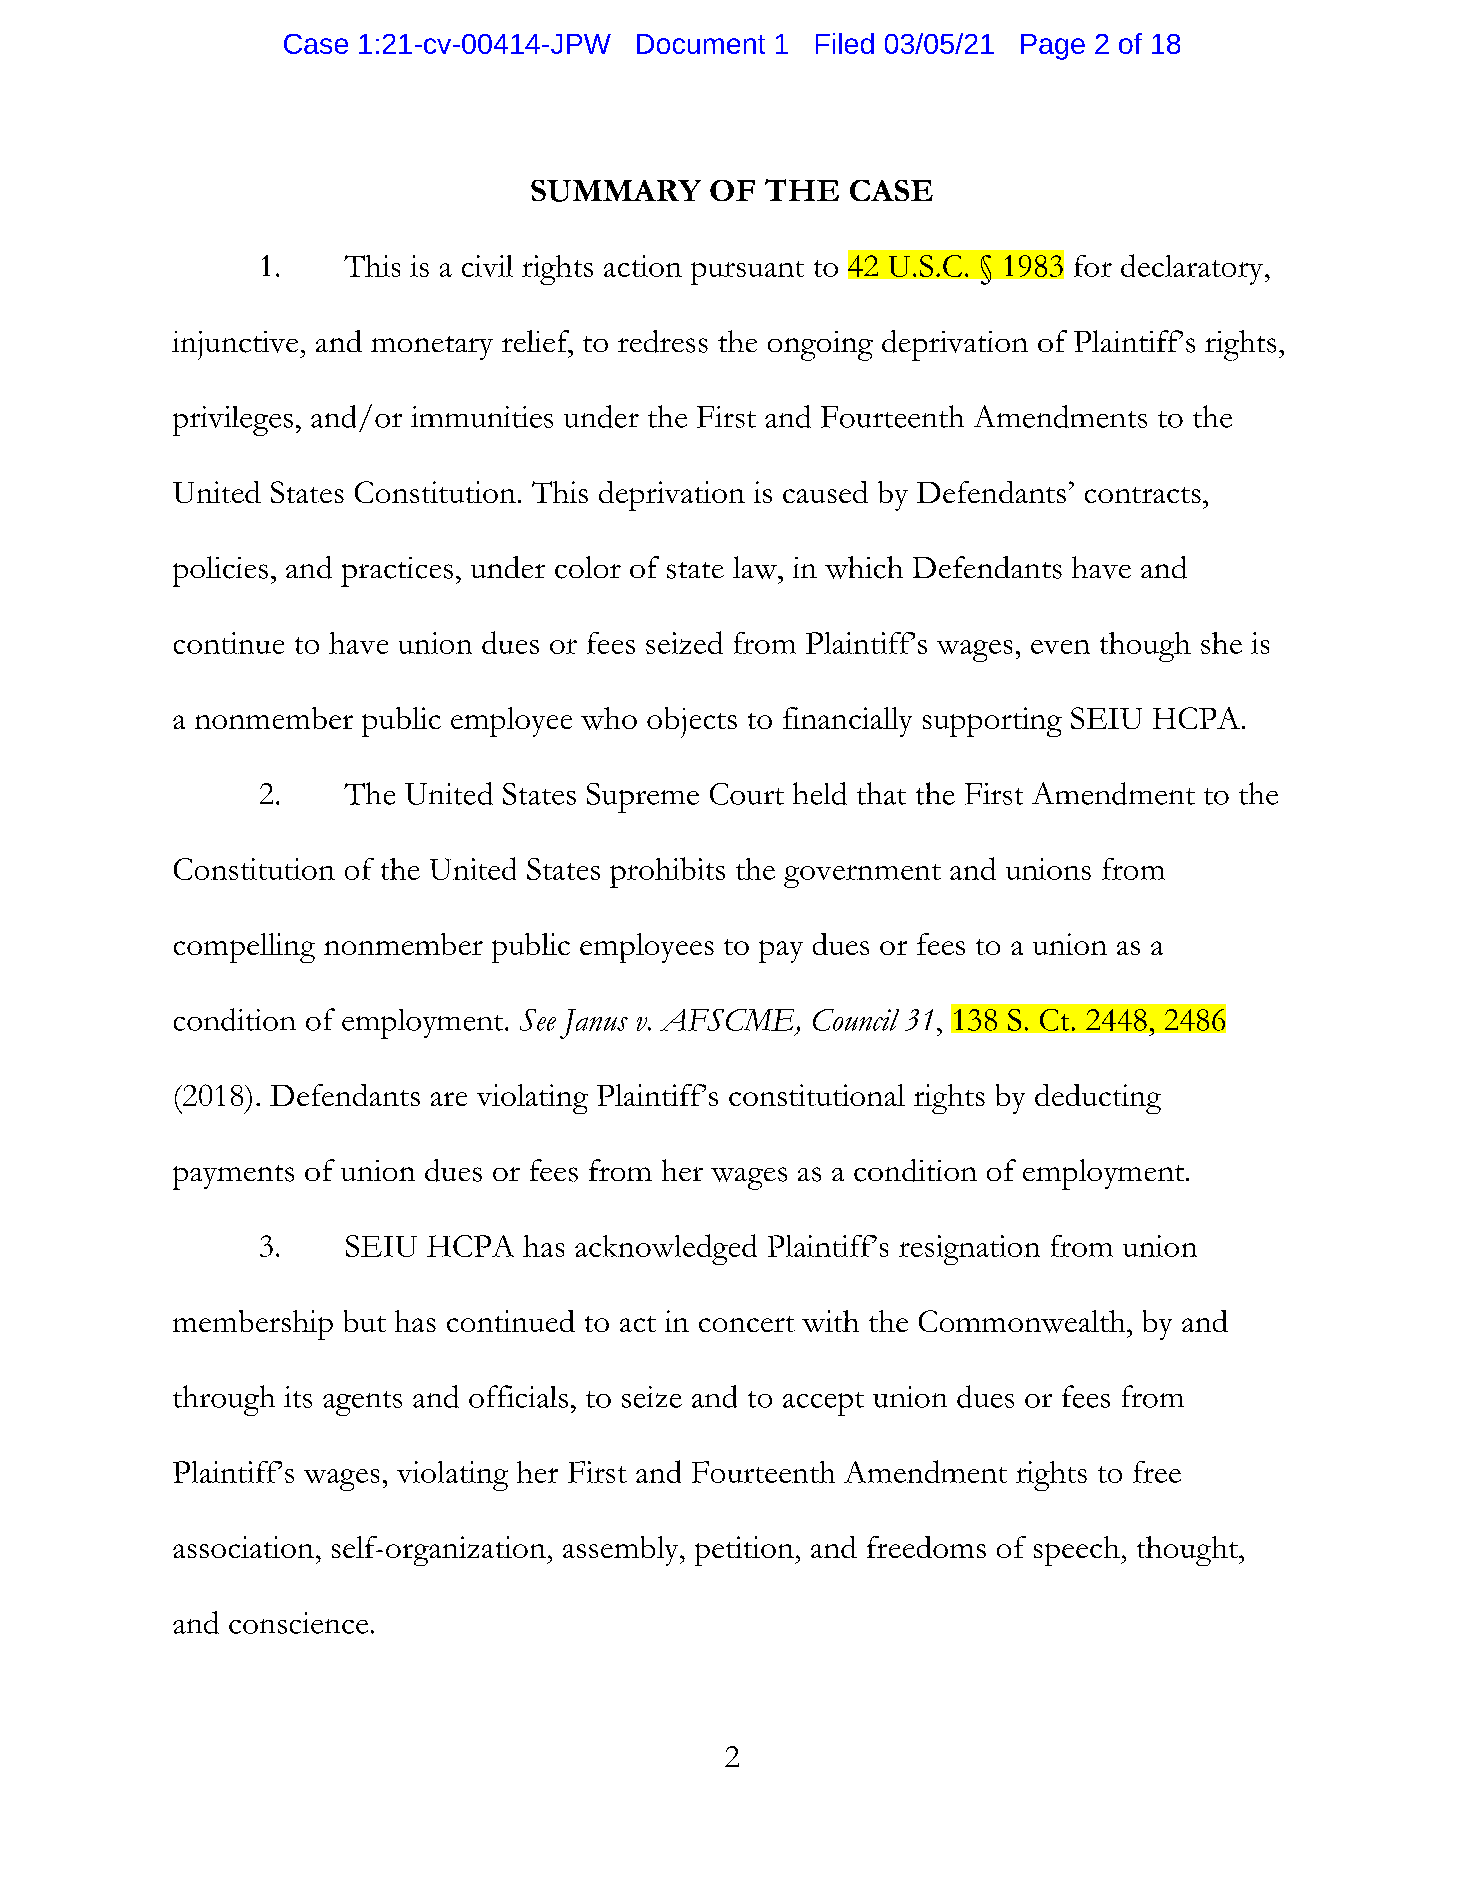 The width and height of the screenshot is (1464, 1895). Describe the element at coordinates (397, 572) in the screenshot. I see `practices` at that location.
